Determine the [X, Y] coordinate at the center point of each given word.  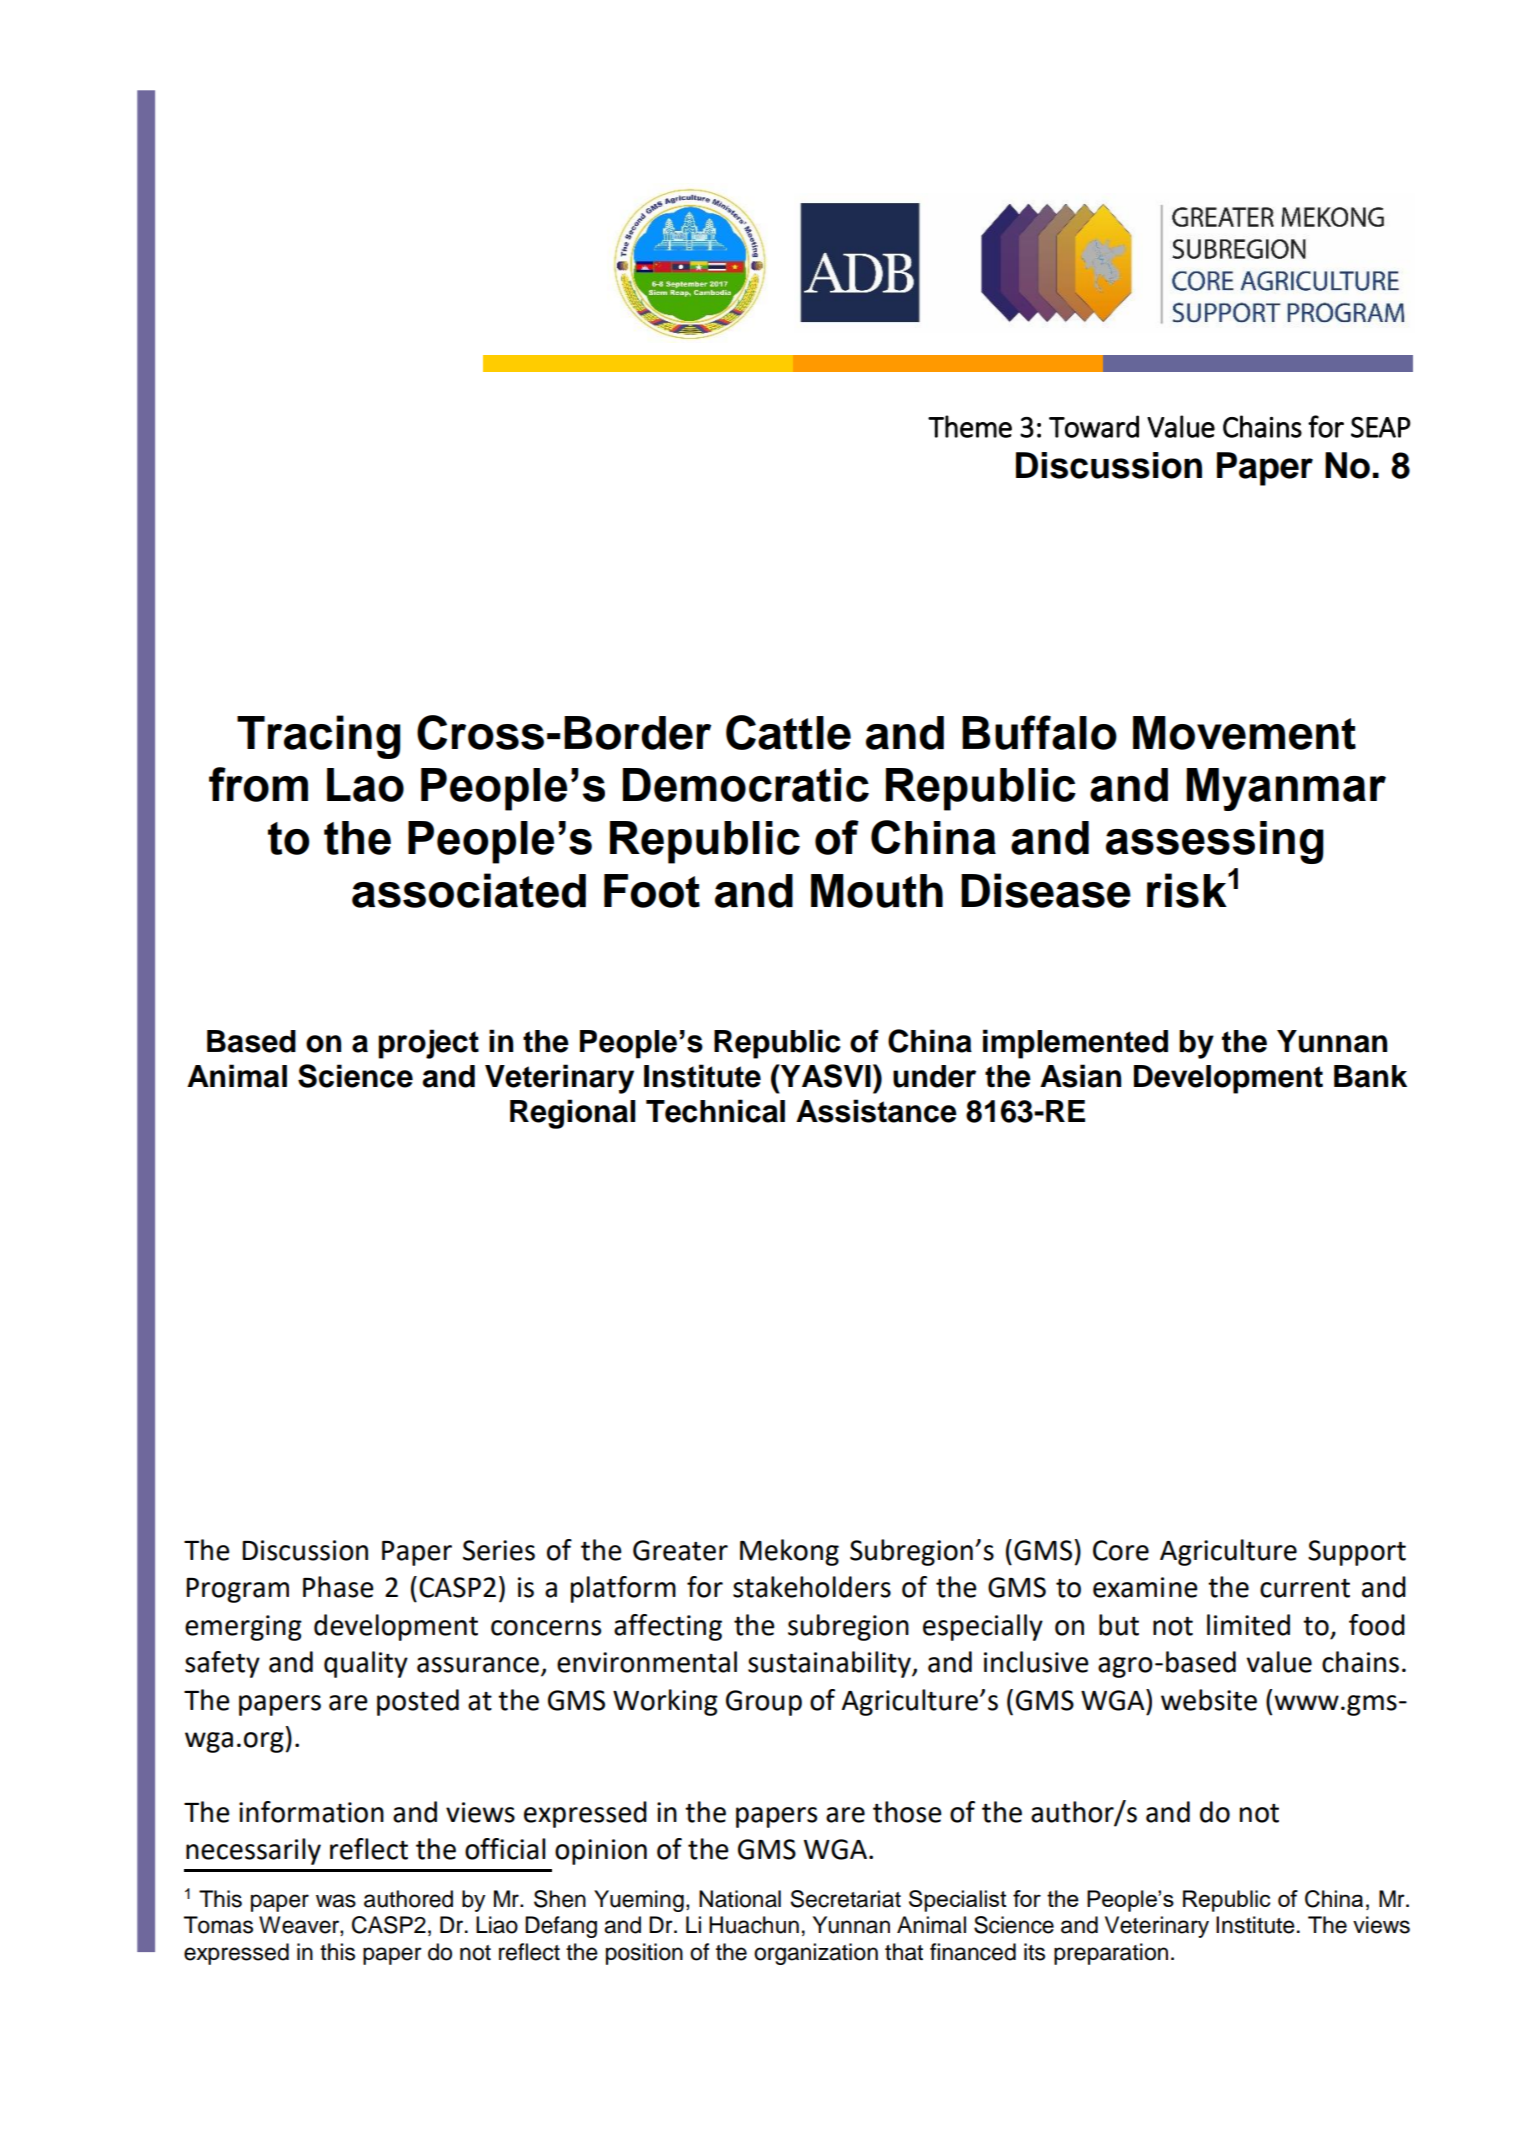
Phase [338, 1587]
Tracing [318, 737]
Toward [1094, 426]
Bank [1370, 1076]
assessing [1215, 842]
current [1305, 1588]
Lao [365, 785]
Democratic [746, 785]
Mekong [789, 1552]
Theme [970, 426]
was [336, 1901]
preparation [1111, 1954]
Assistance [876, 1111]
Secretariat [845, 1899]
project [428, 1044]
